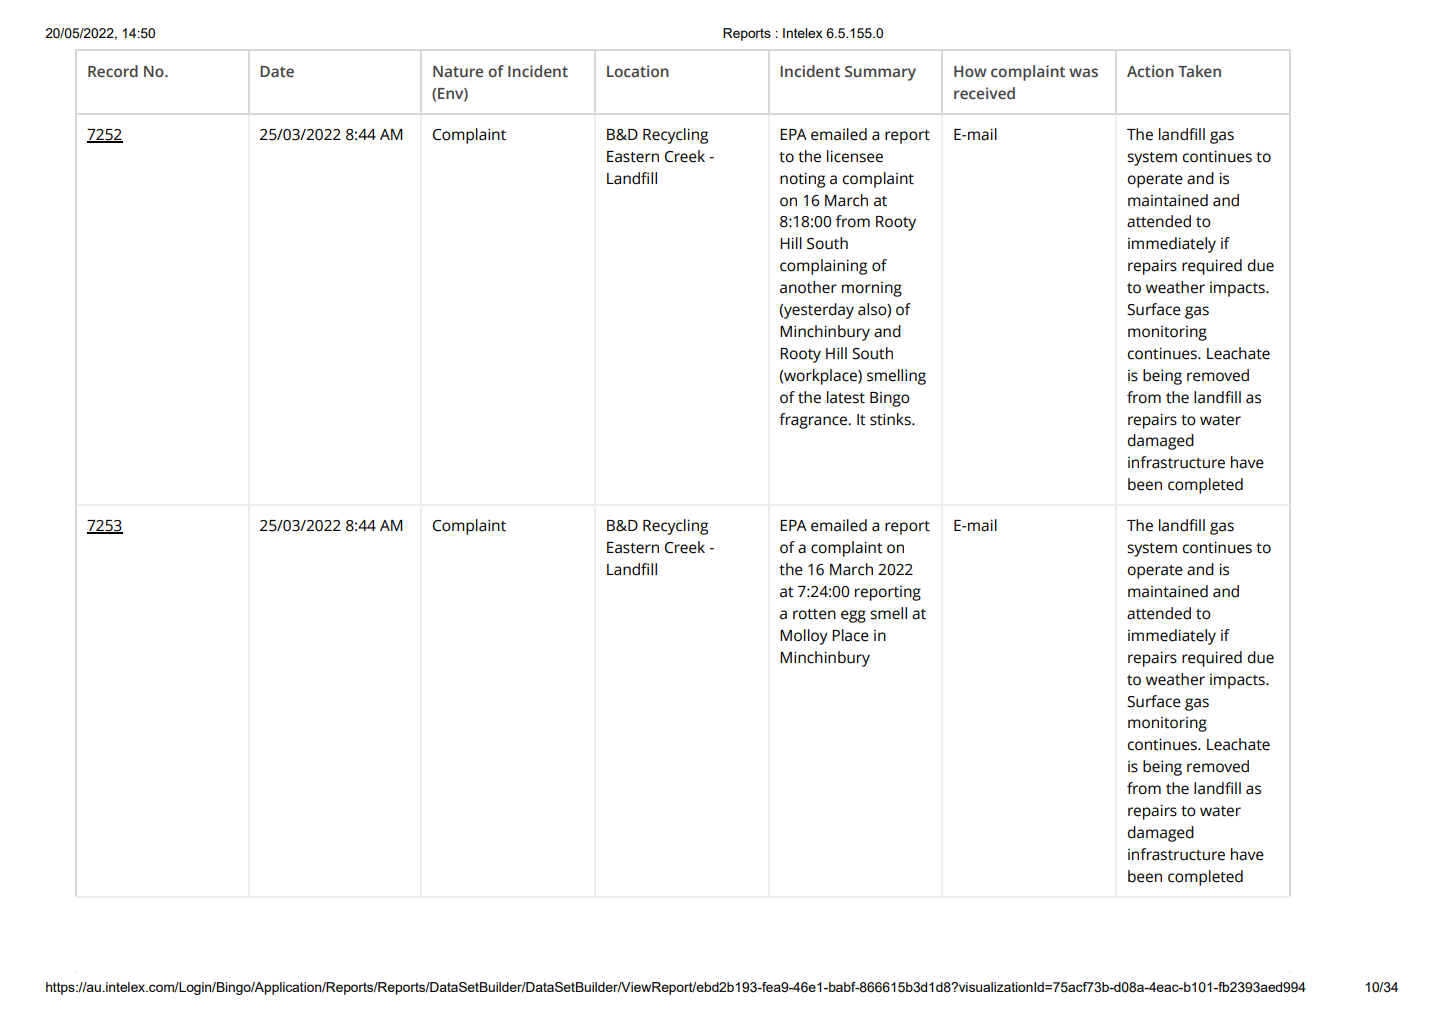 The image size is (1444, 1021). Describe the element at coordinates (1083, 72) in the document. I see `was` at that location.
